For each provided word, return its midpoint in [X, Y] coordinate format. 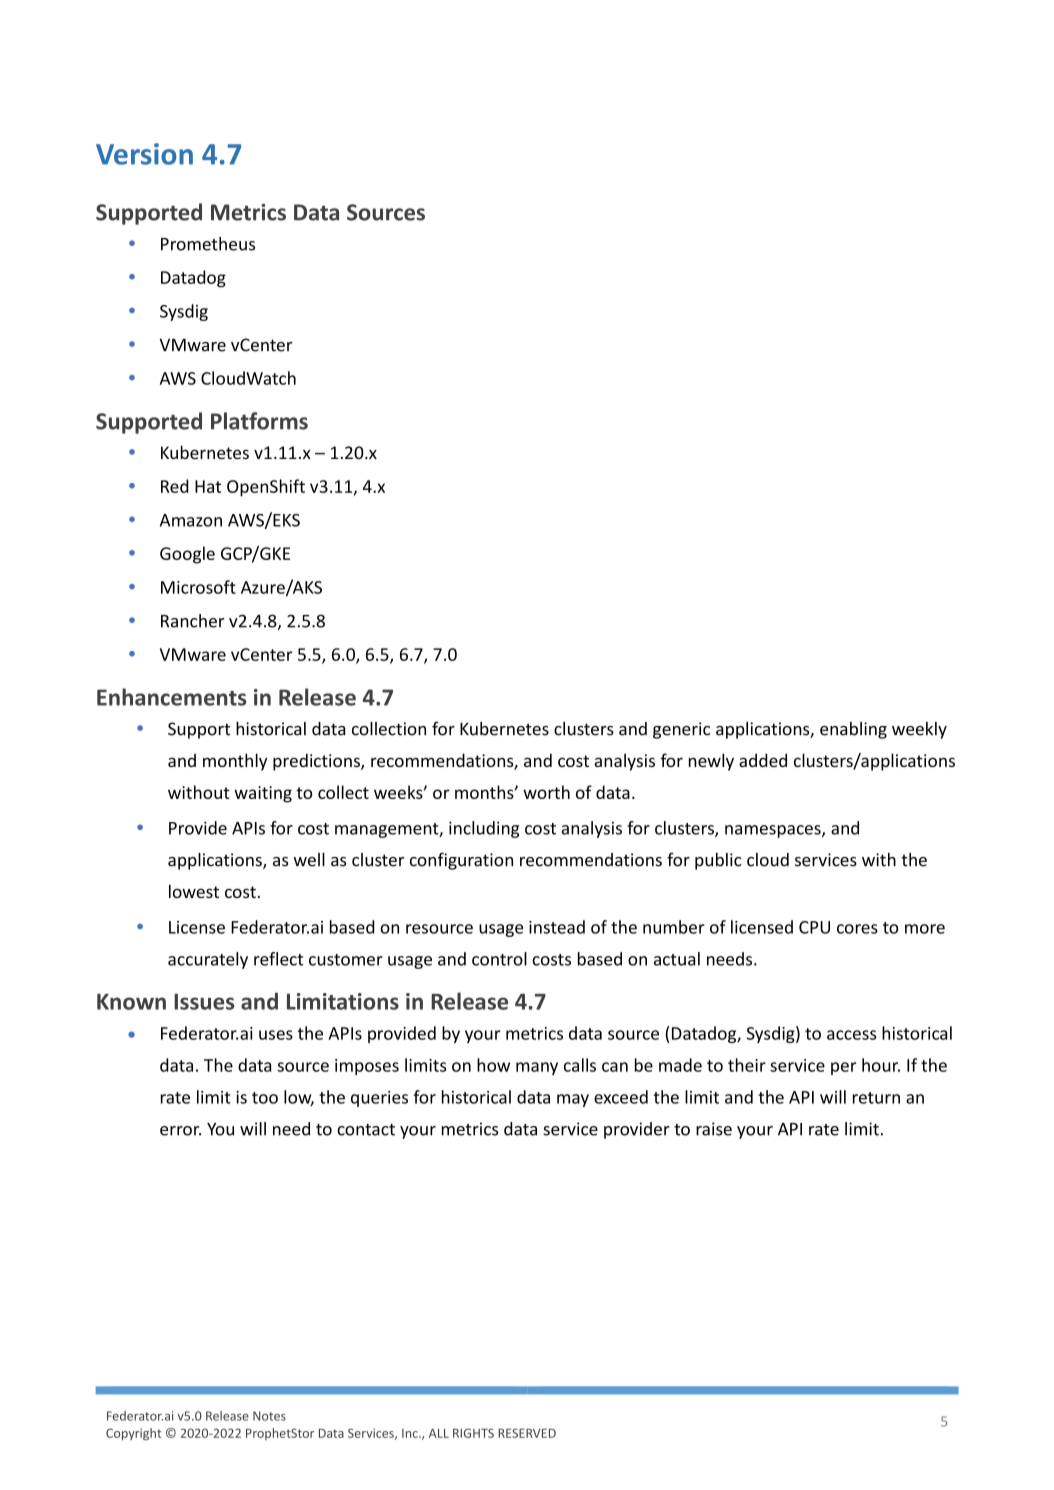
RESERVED [527, 1433]
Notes [269, 1416]
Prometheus [208, 244]
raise [714, 1129]
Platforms [259, 421]
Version [144, 154]
